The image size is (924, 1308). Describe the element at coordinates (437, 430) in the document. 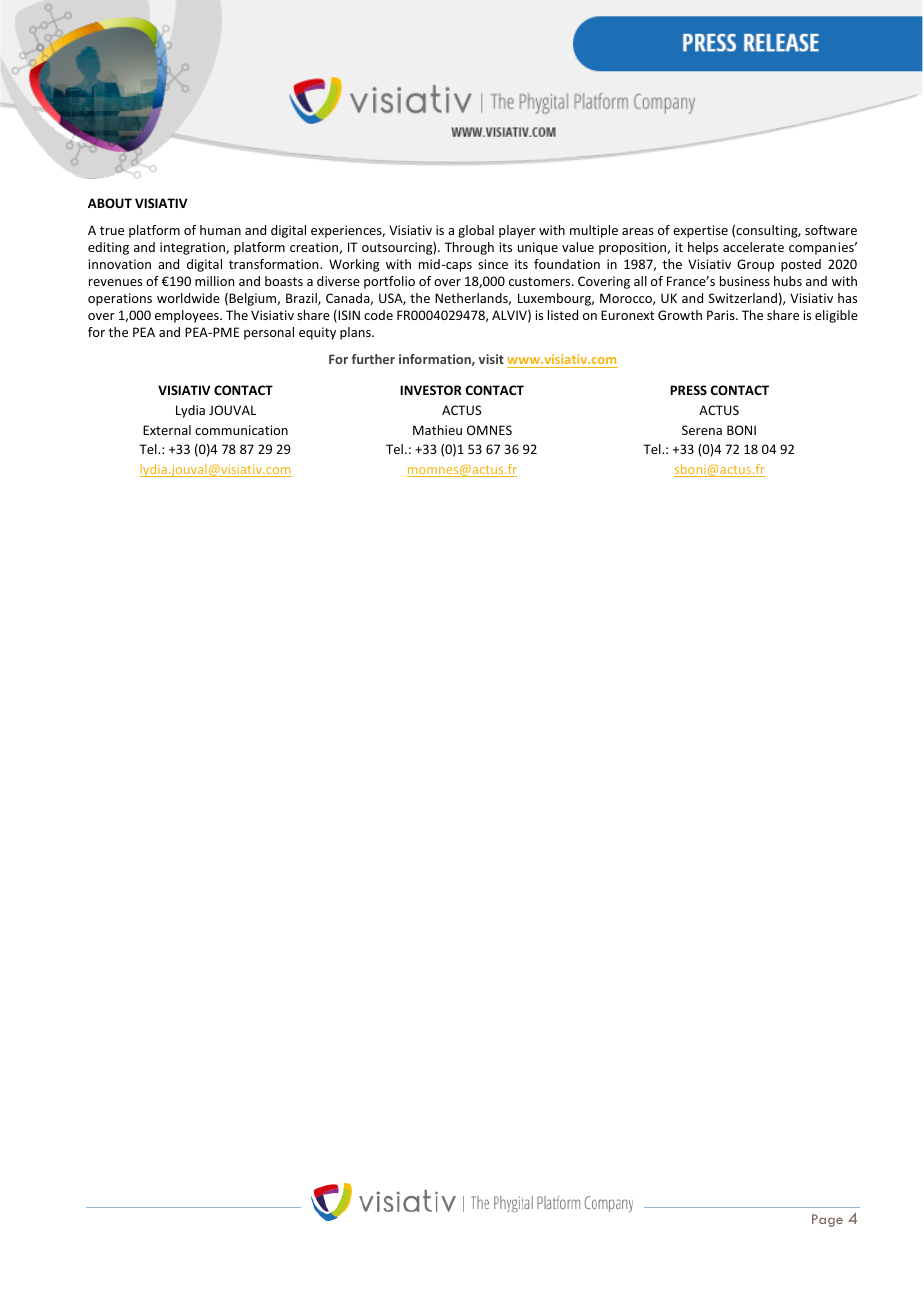

I see `Mathieu` at that location.
